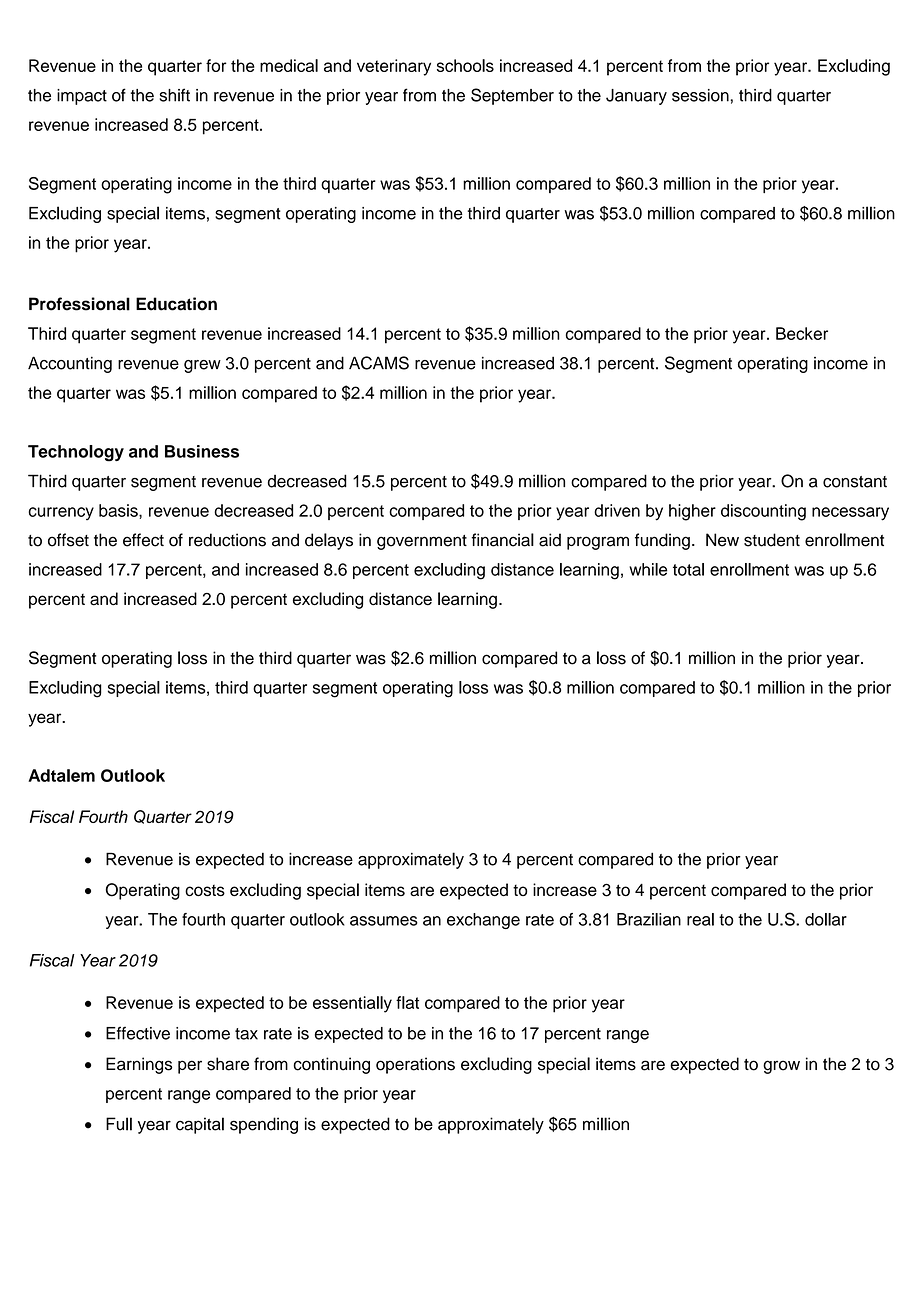  What do you see at coordinates (175, 95) in the screenshot?
I see `shift` at bounding box center [175, 95].
